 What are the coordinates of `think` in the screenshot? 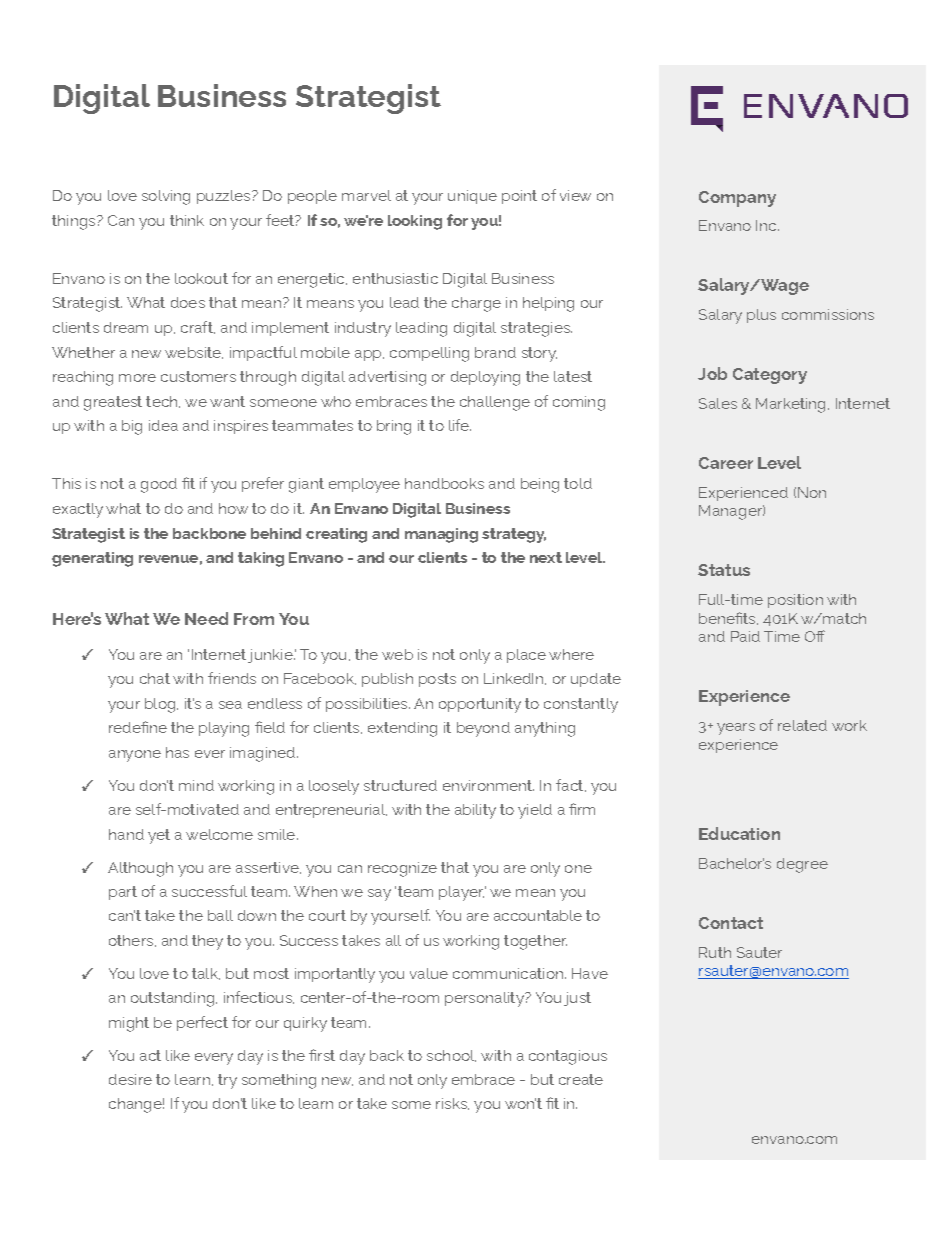 It's located at (187, 220).
